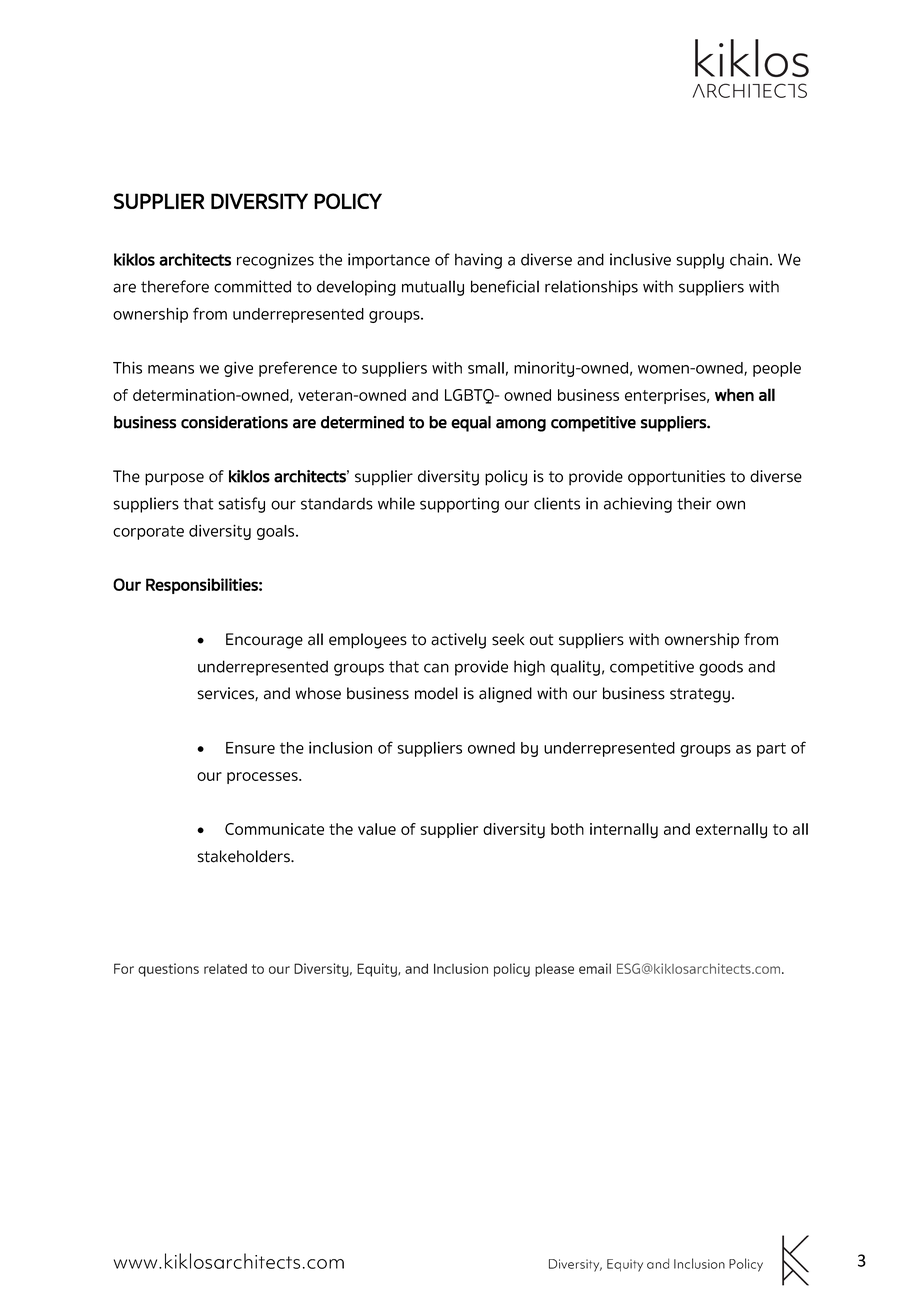 The width and height of the screenshot is (924, 1308). Describe the element at coordinates (175, 286) in the screenshot. I see `therefore` at that location.
